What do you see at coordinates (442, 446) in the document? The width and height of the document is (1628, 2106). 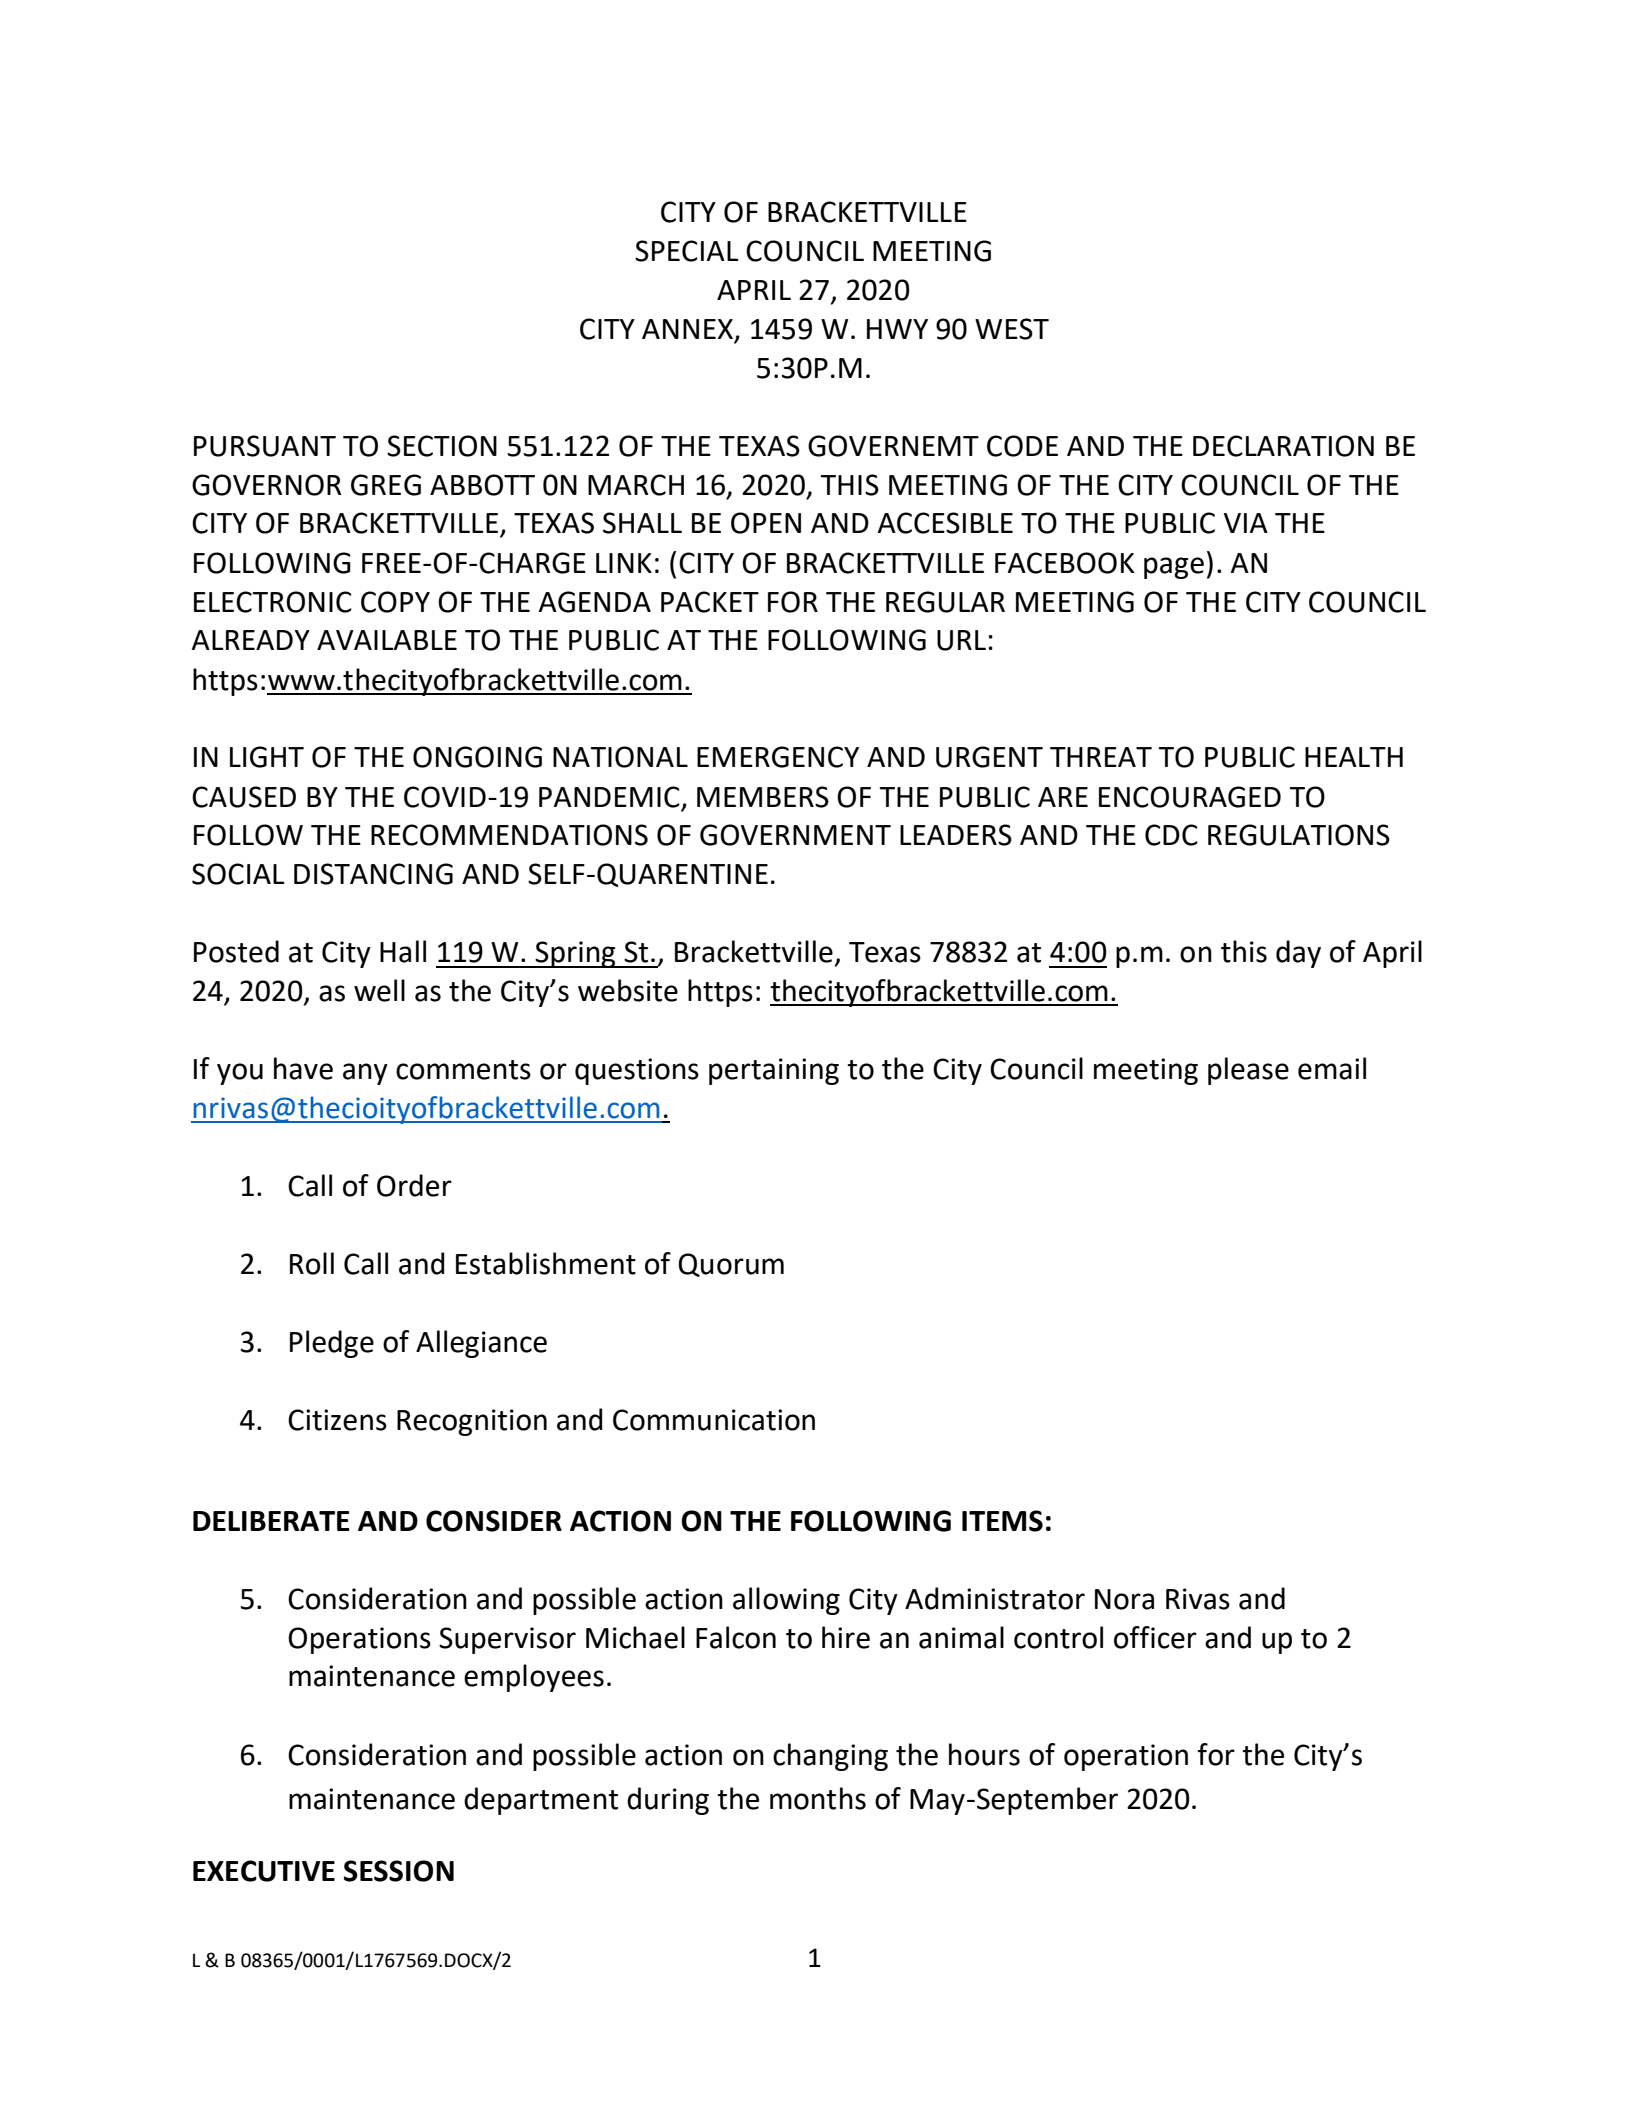 I see `SECTION` at bounding box center [442, 446].
